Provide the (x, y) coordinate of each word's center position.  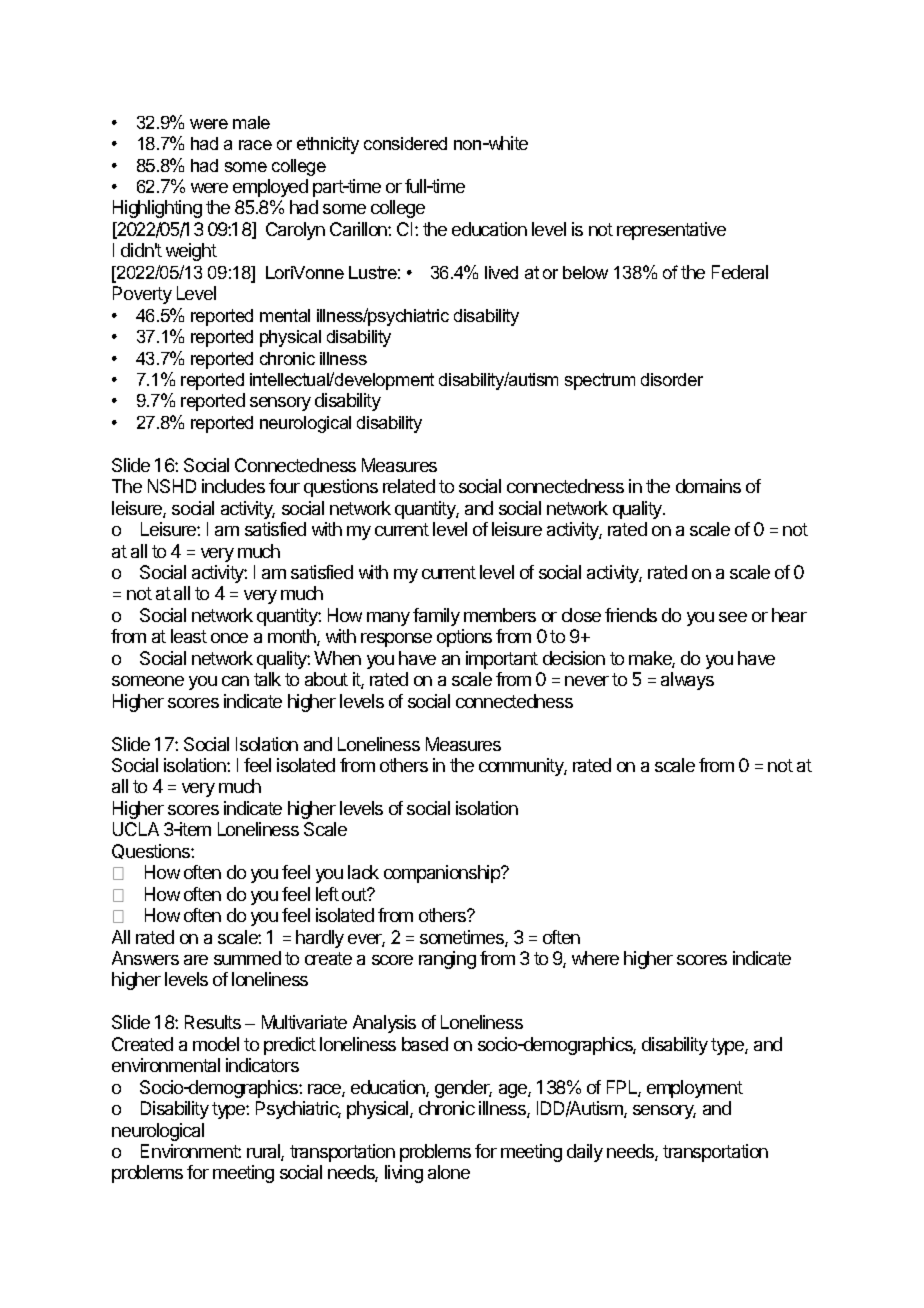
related (409, 486)
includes (233, 486)
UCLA (136, 829)
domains (708, 486)
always (687, 681)
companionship (443, 874)
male (251, 122)
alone (449, 1172)
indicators (262, 1065)
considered (405, 143)
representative (671, 231)
